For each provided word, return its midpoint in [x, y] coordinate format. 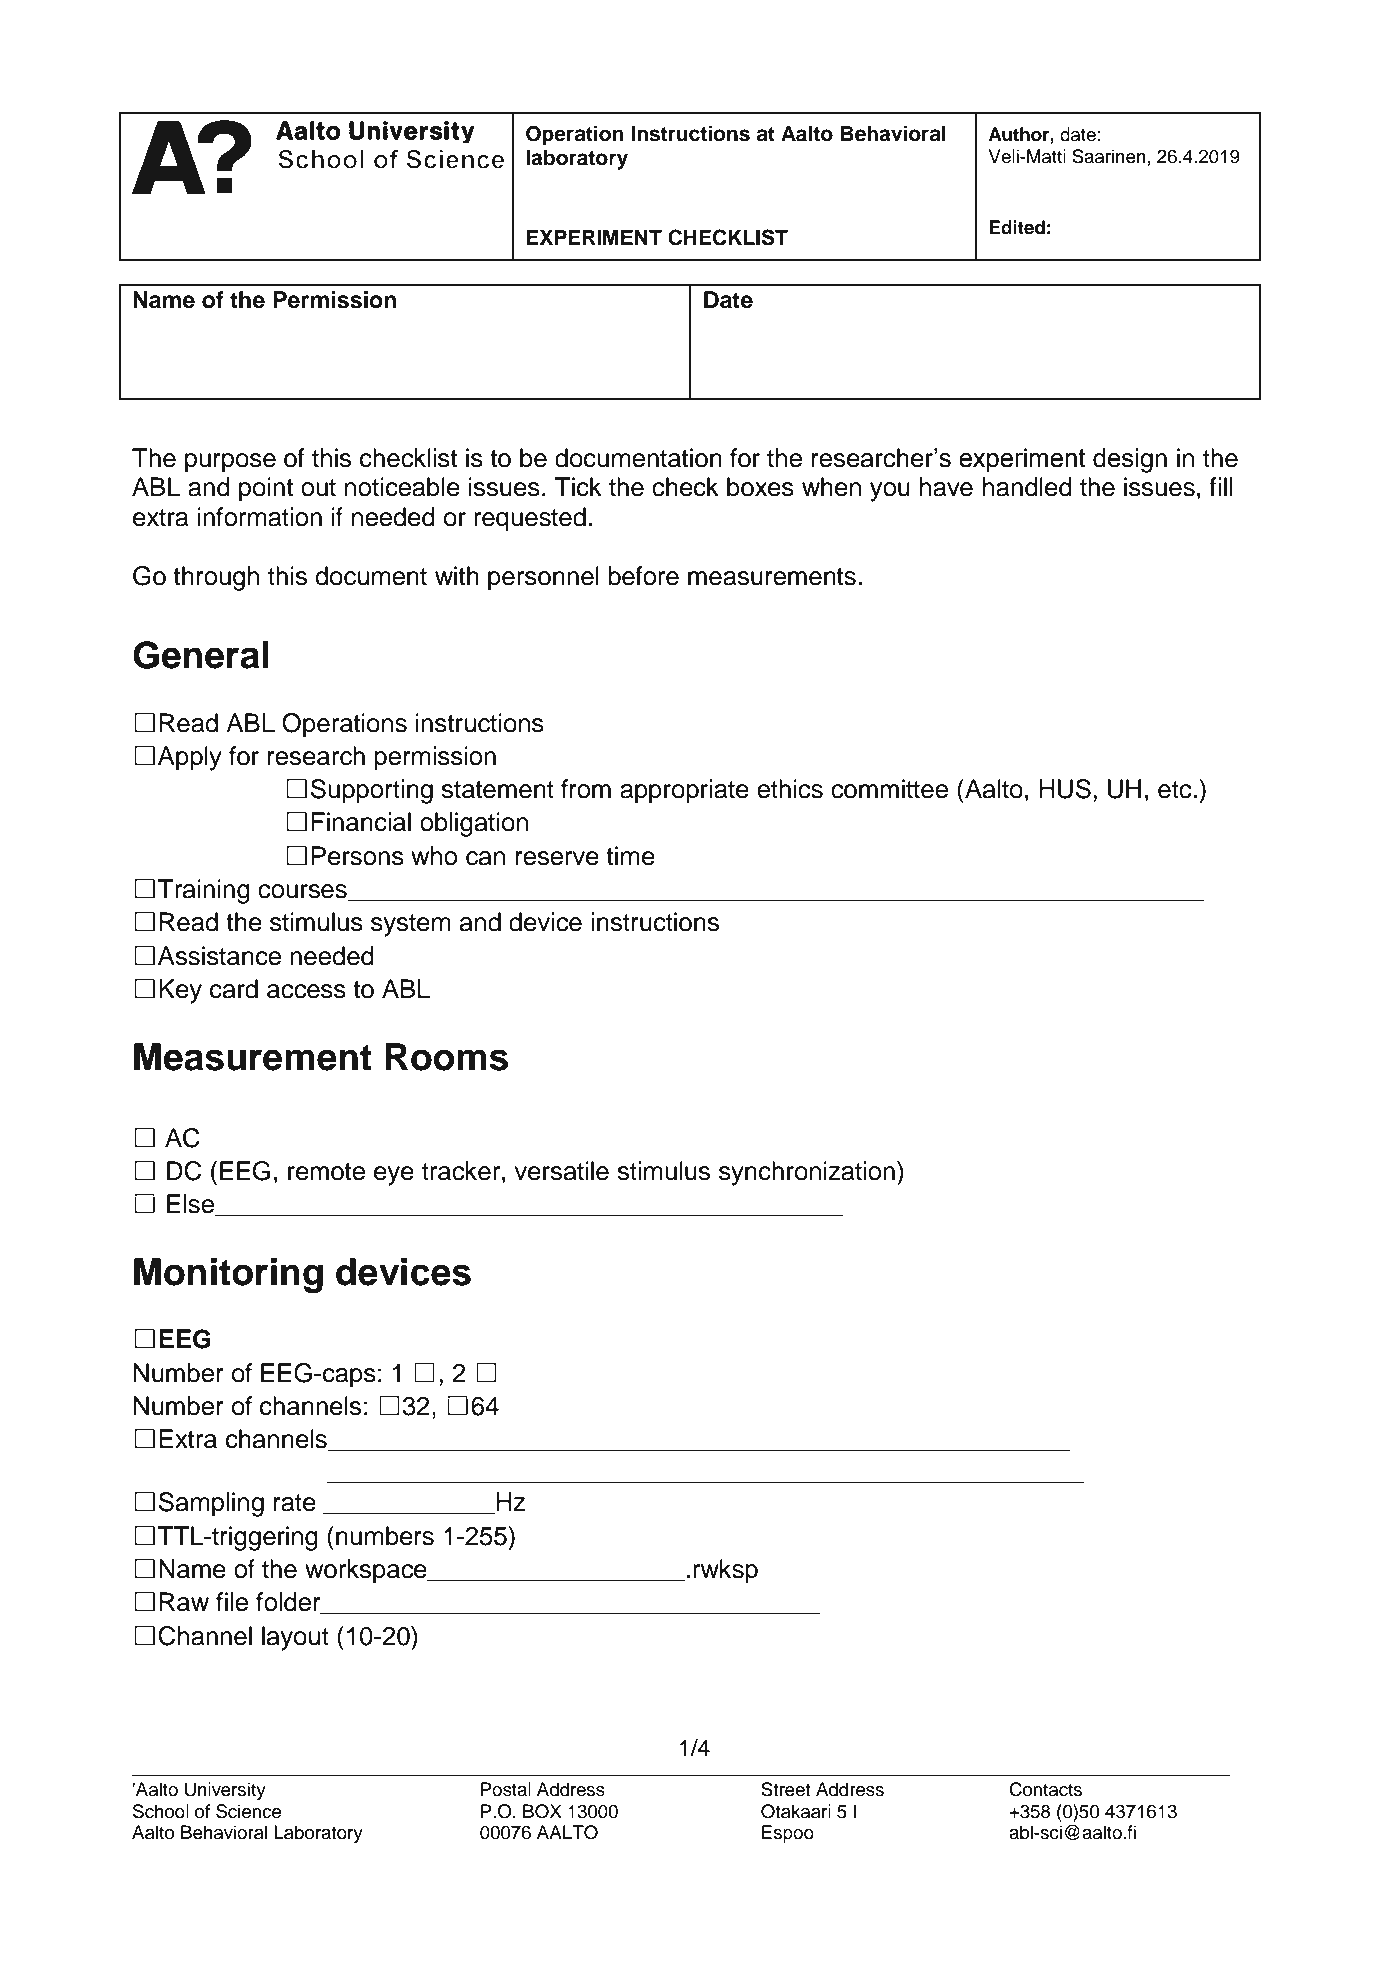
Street [786, 1789]
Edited [1017, 227]
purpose [230, 463]
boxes [760, 487]
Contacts [1045, 1789]
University [225, 1791]
